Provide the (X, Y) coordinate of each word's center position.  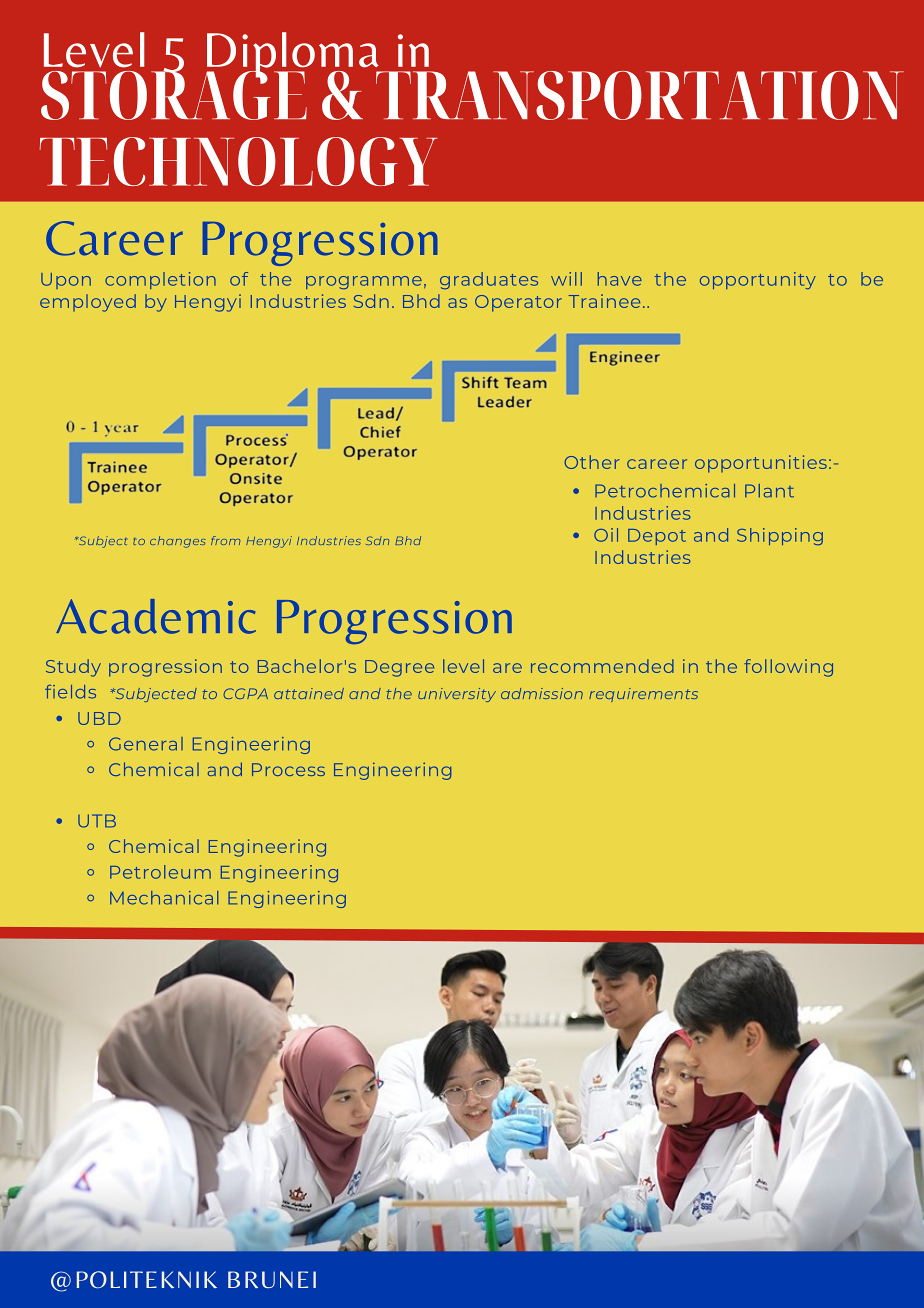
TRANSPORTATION (640, 95)
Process (288, 769)
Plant (769, 491)
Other (591, 462)
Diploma (293, 56)
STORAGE (174, 93)
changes (178, 542)
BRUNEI (272, 1279)
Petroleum (160, 872)
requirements (643, 695)
